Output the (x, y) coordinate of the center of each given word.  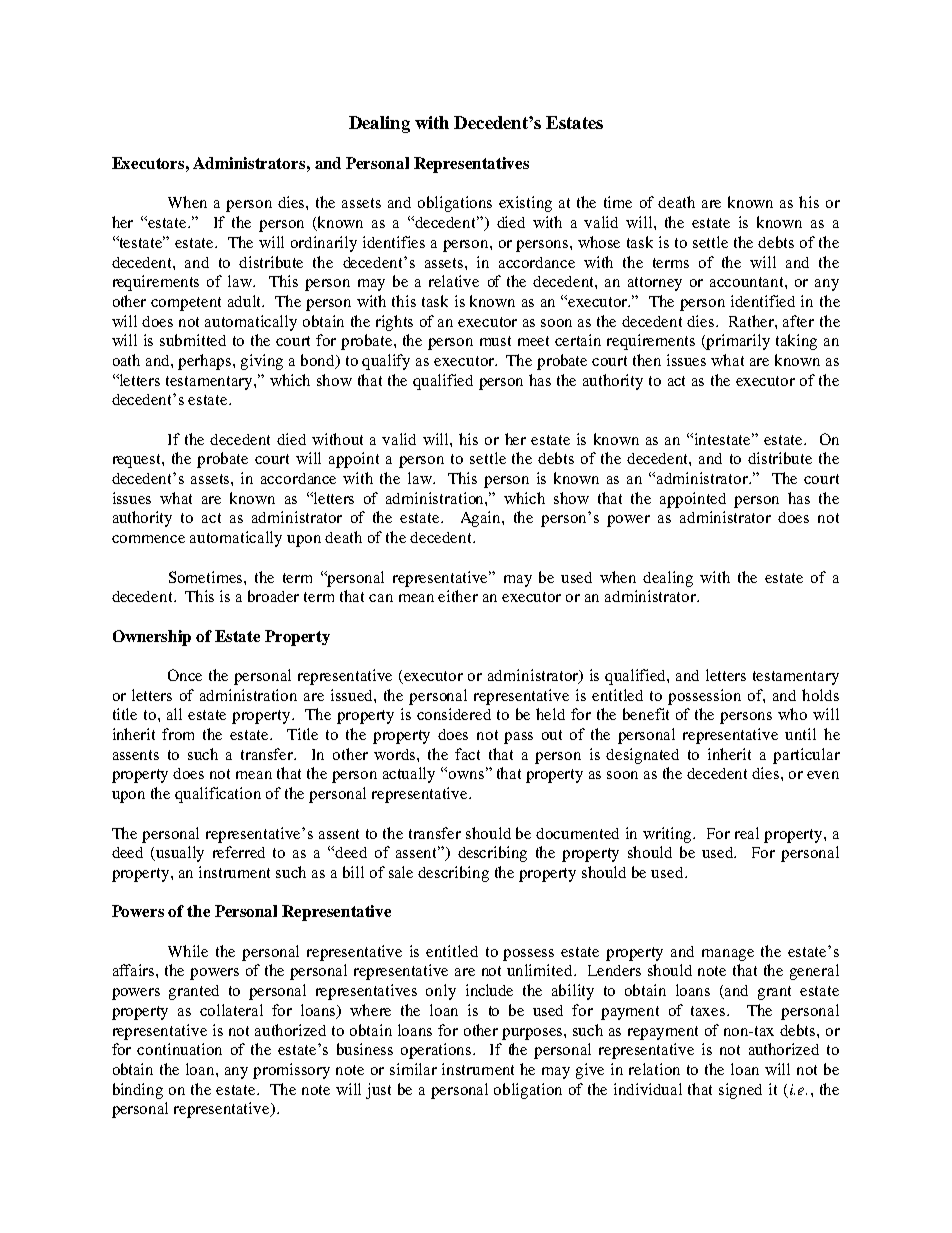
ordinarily (324, 244)
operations (437, 1051)
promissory (291, 1071)
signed (740, 1091)
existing (525, 204)
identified (763, 301)
